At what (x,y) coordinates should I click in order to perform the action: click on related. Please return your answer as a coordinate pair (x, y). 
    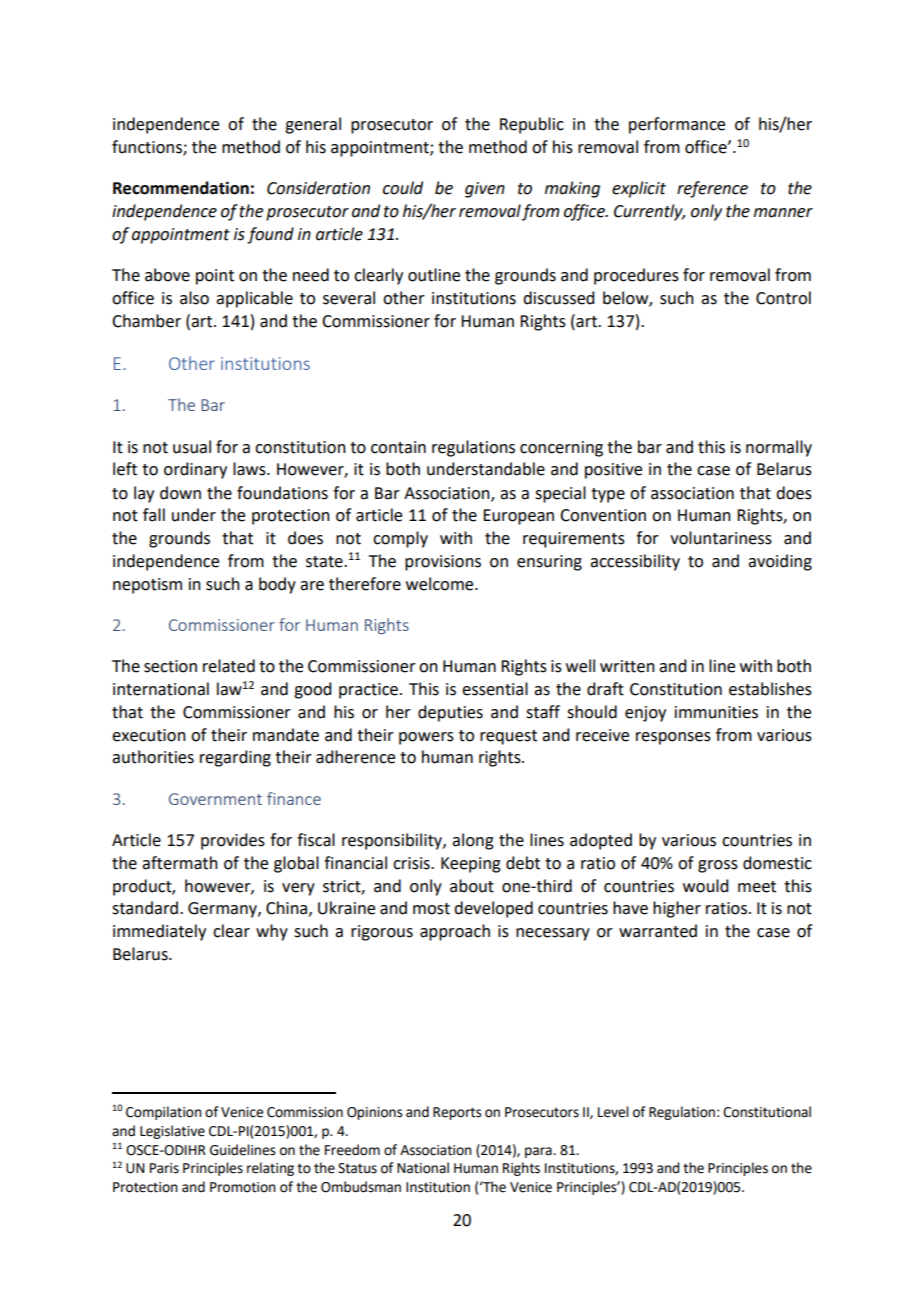
    Looking at the image, I should click on (229, 666).
